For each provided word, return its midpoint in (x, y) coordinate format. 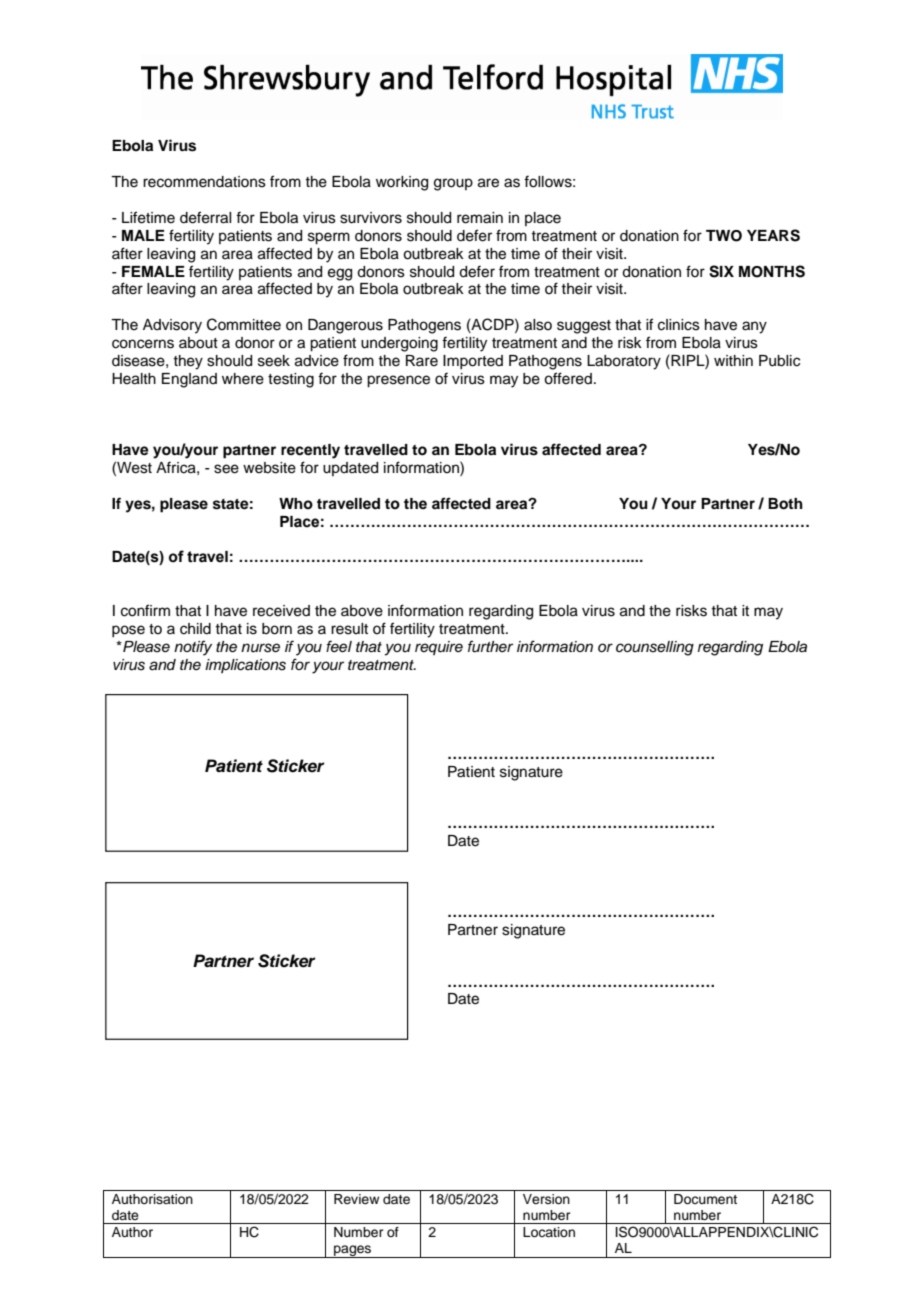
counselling (655, 648)
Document (705, 1199)
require (439, 648)
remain (480, 218)
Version (546, 1199)
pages (352, 1251)
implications (245, 666)
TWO (724, 236)
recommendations (204, 182)
